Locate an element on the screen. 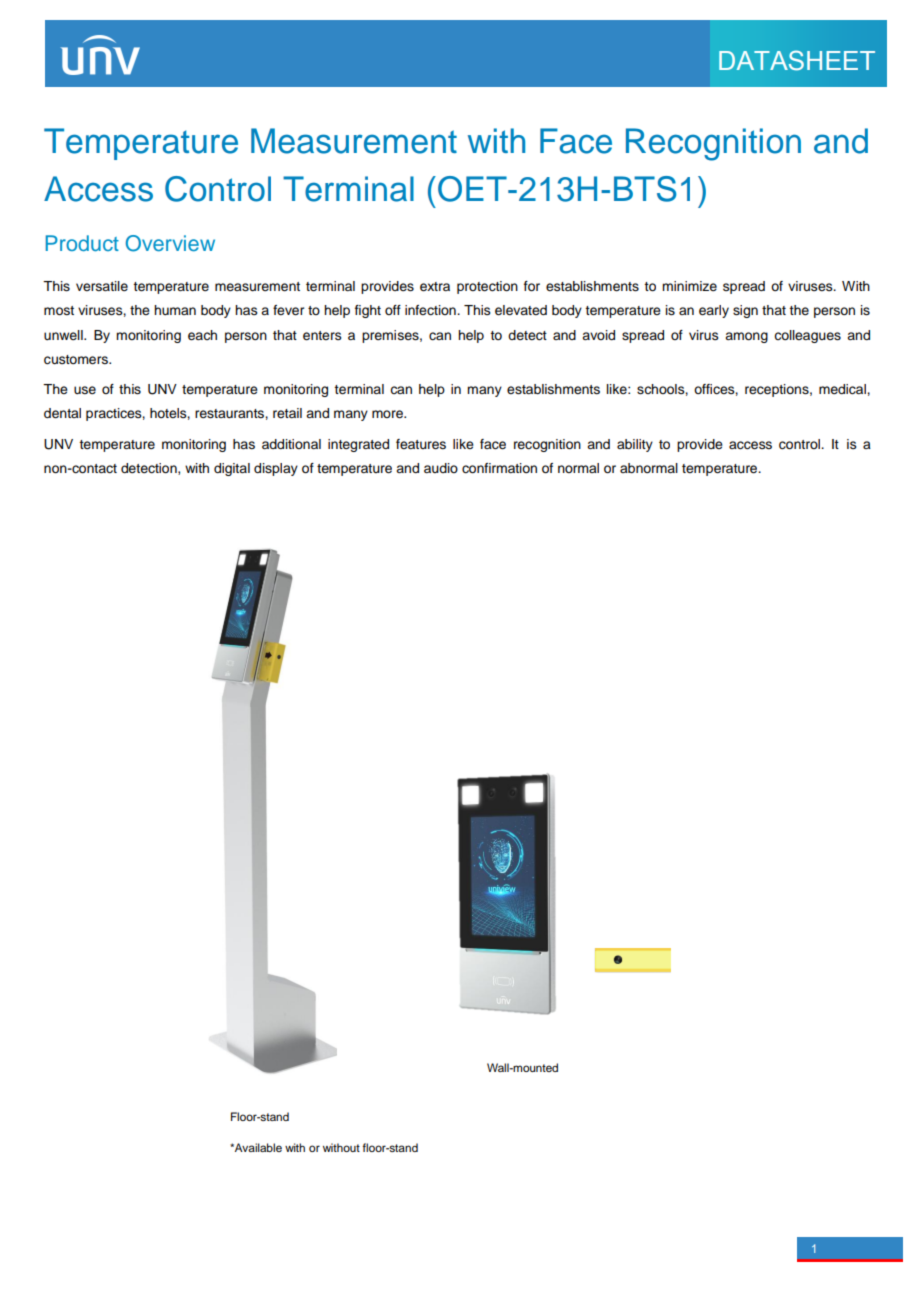 This screenshot has width=924, height=1308. minimize is located at coordinates (689, 286).
